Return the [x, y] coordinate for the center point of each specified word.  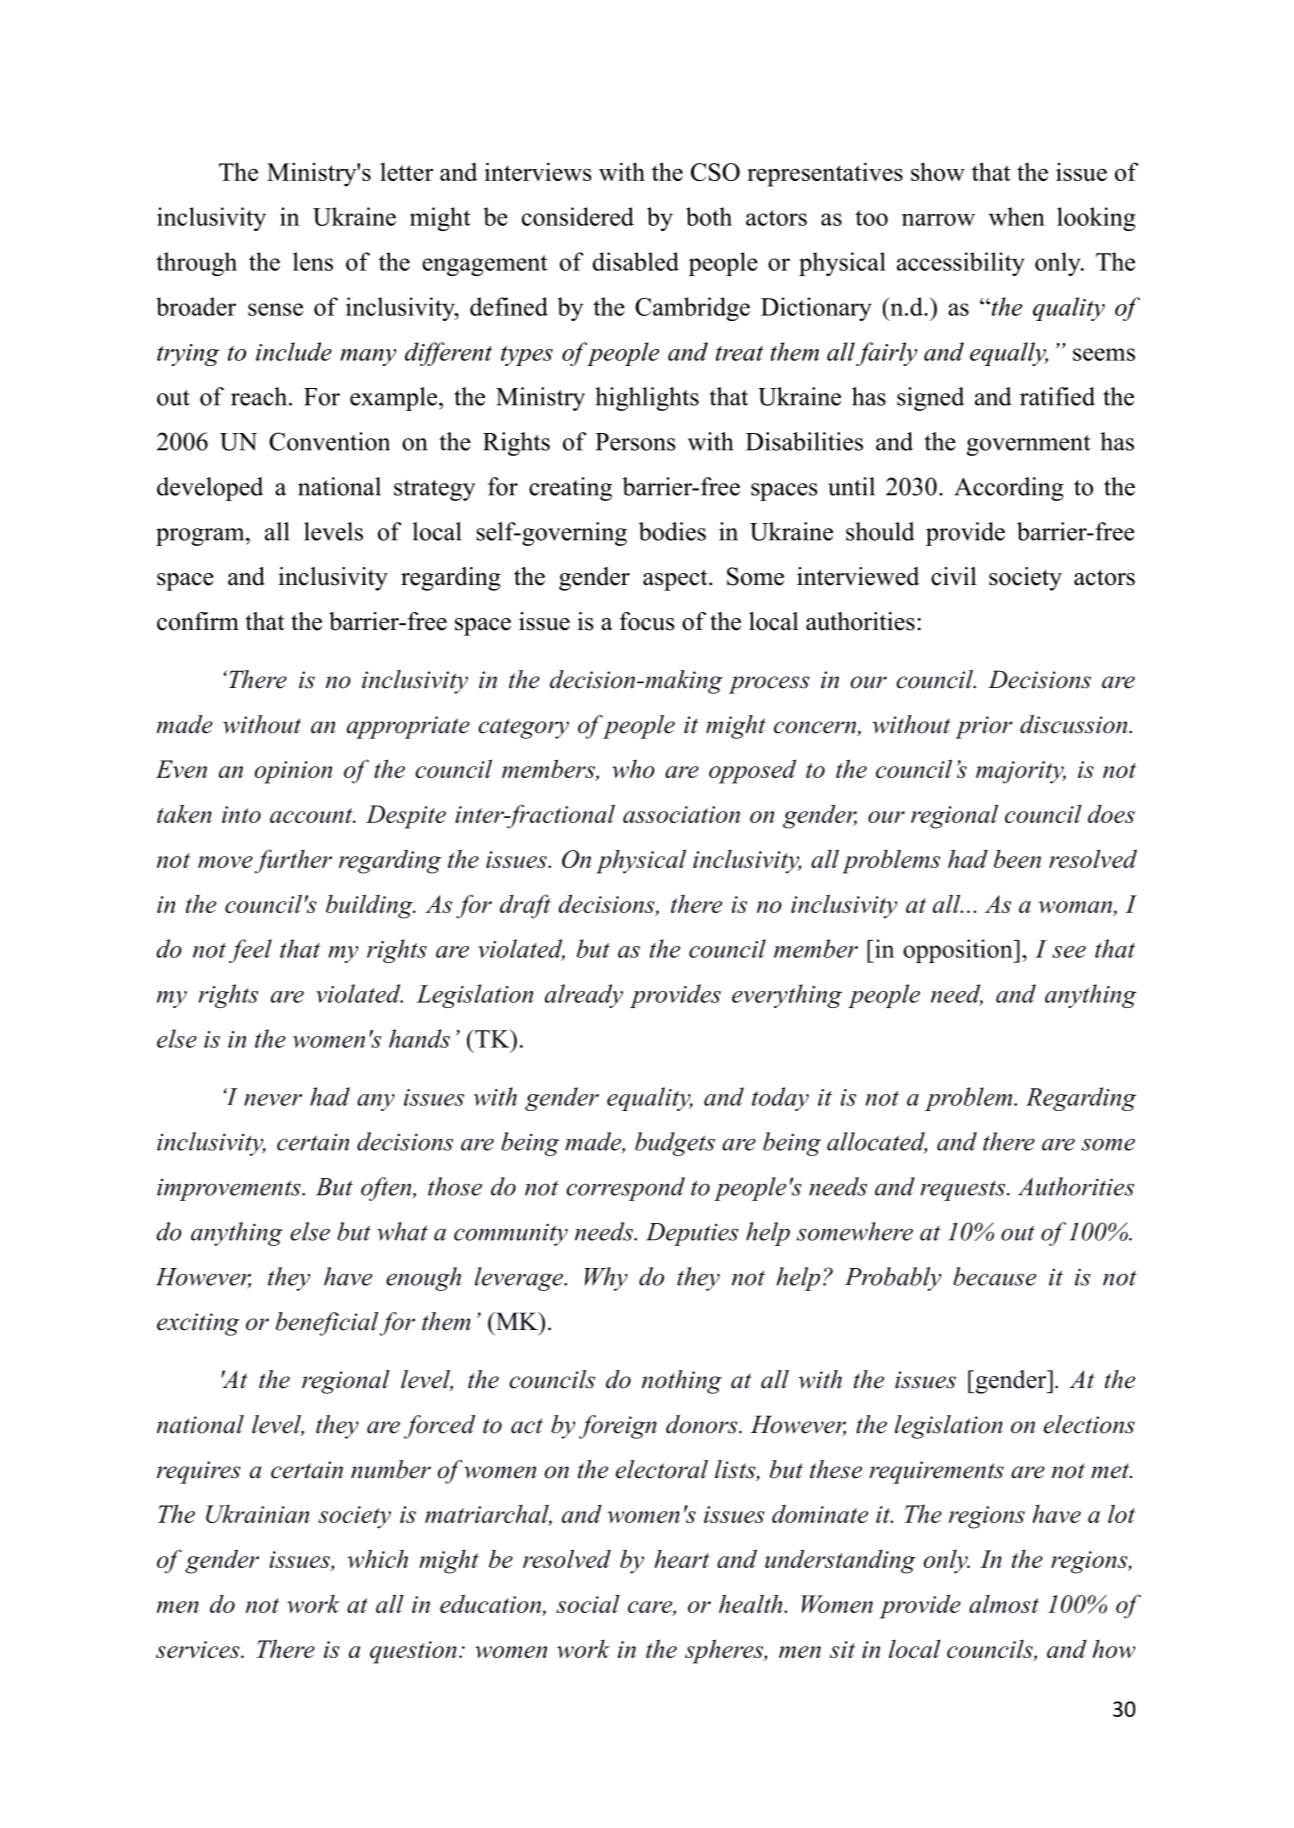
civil [954, 576]
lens [313, 261]
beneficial [327, 1324]
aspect [676, 580]
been [1017, 859]
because [994, 1276]
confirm [198, 621]
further [293, 861]
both [709, 216]
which [377, 1558]
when [1017, 216]
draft [525, 906]
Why [606, 1279]
